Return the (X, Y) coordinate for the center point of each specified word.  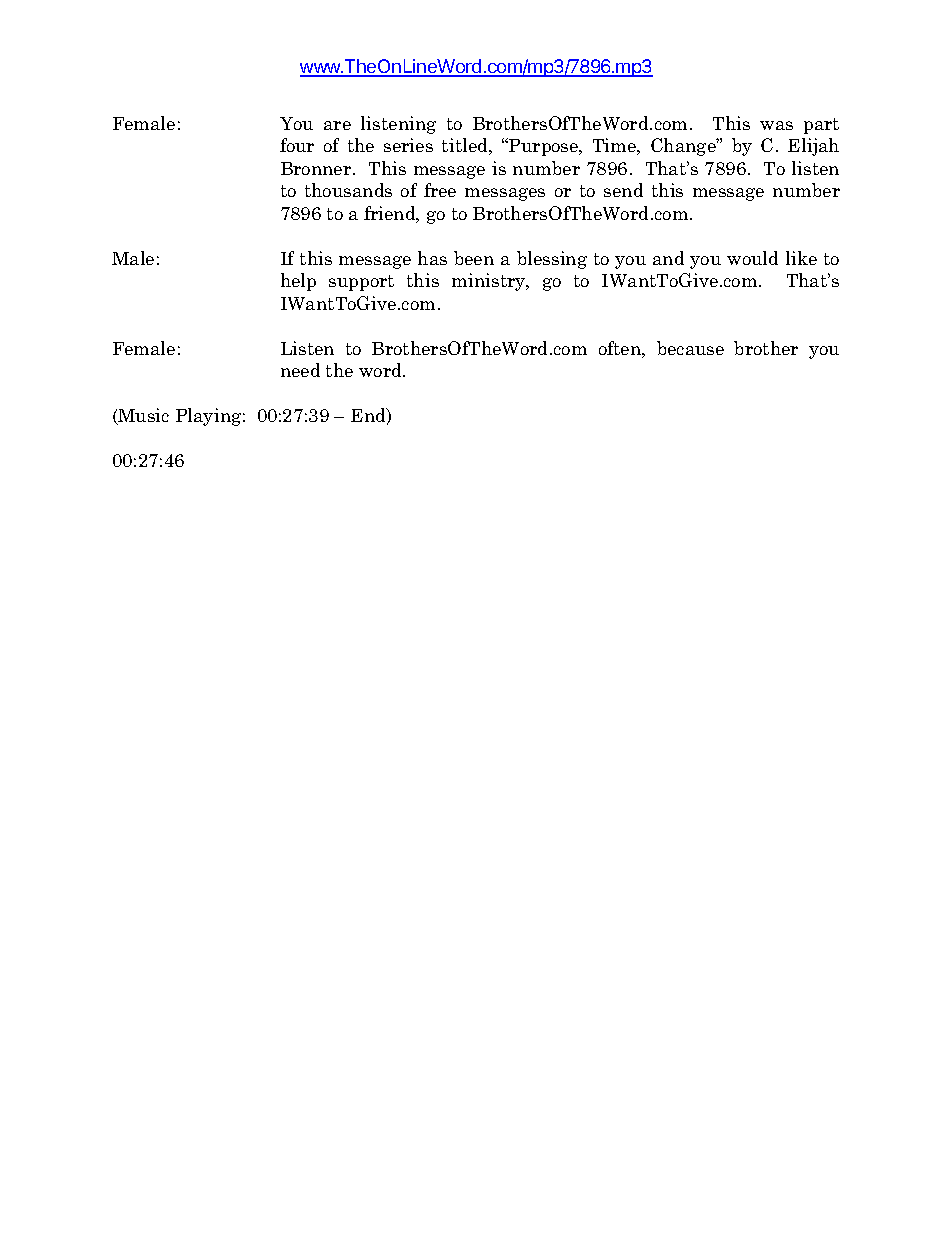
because (690, 348)
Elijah (813, 147)
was (776, 125)
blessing (552, 260)
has (432, 258)
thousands (348, 190)
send (623, 190)
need (300, 370)
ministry (490, 282)
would (752, 258)
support (361, 283)
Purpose (544, 147)
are (337, 125)
